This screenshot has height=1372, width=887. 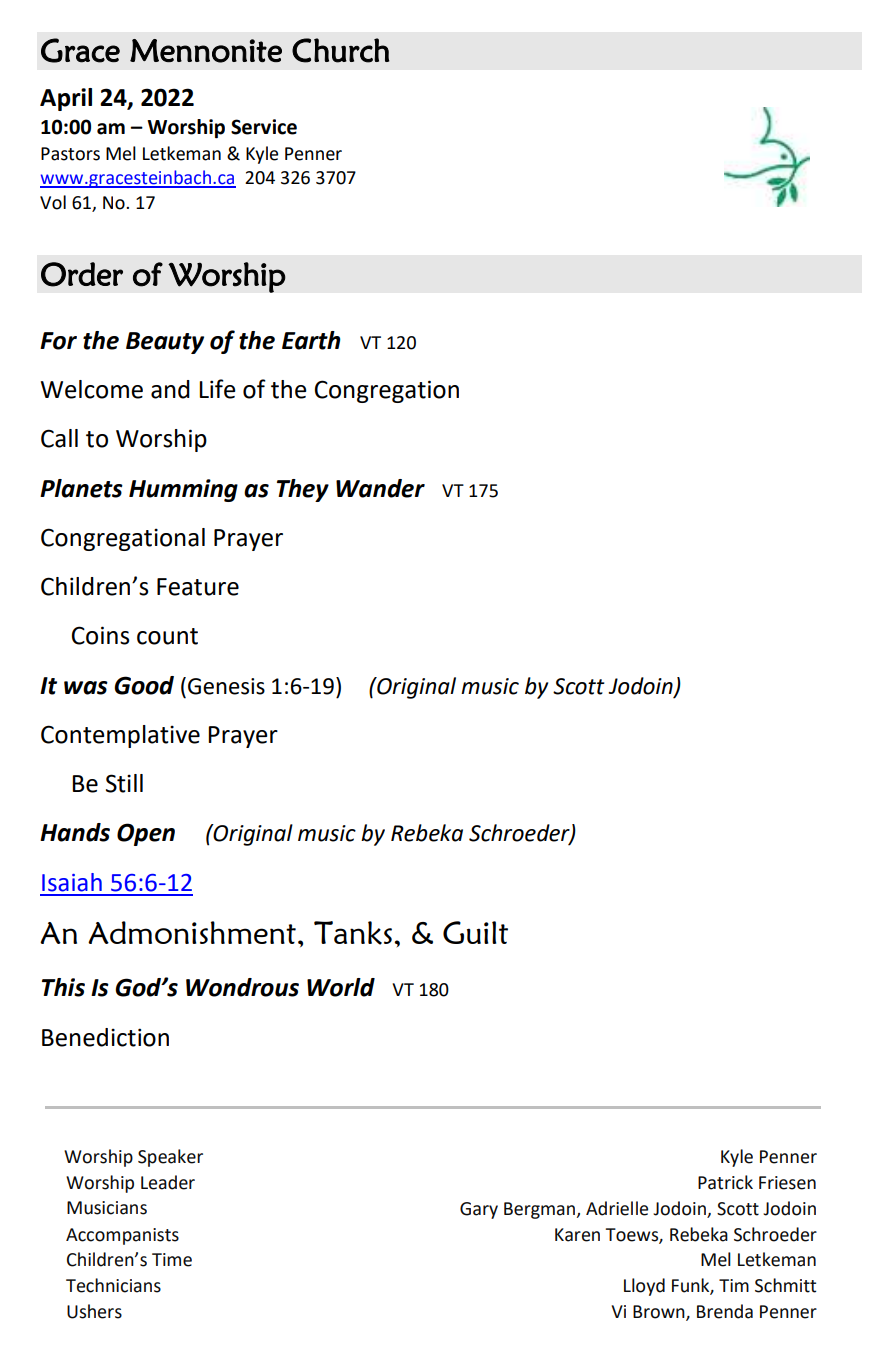 I want to click on Humming, so click(x=183, y=490).
